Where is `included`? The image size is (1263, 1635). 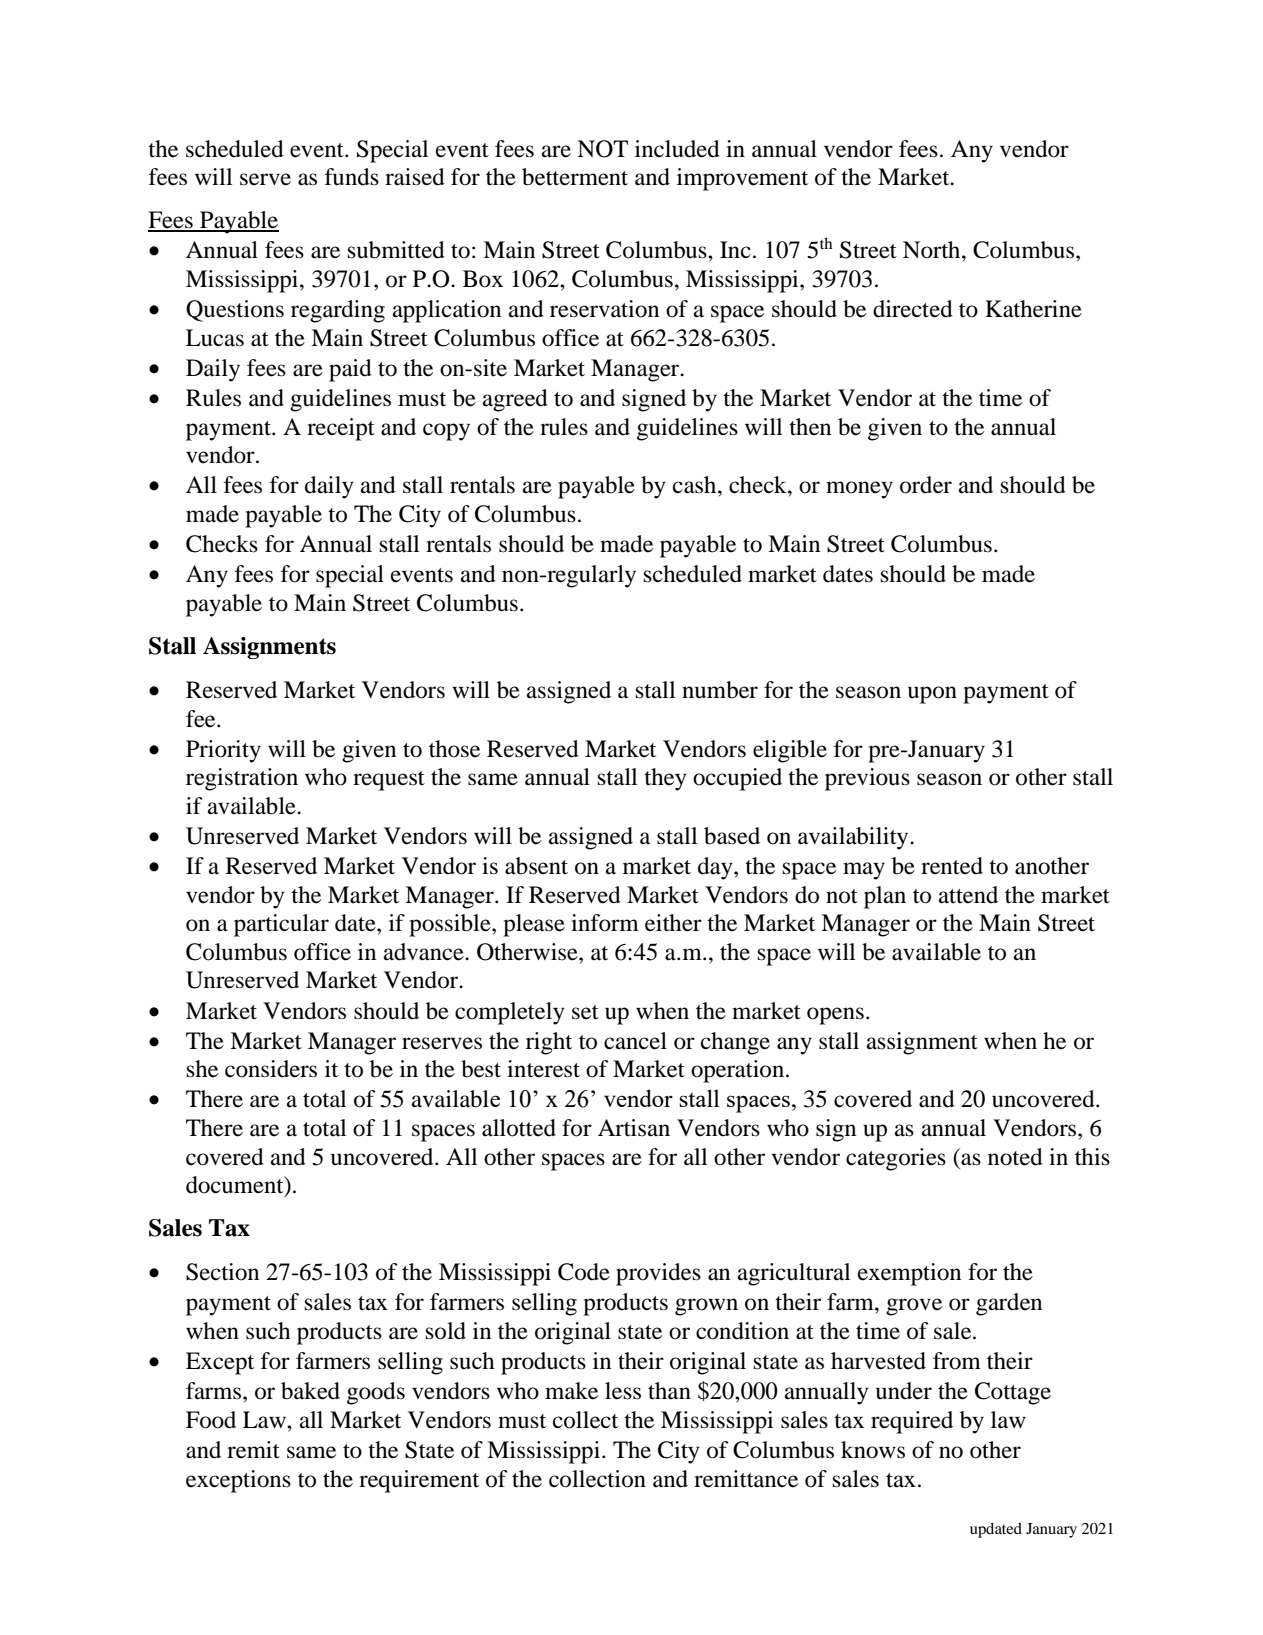 included is located at coordinates (677, 149).
